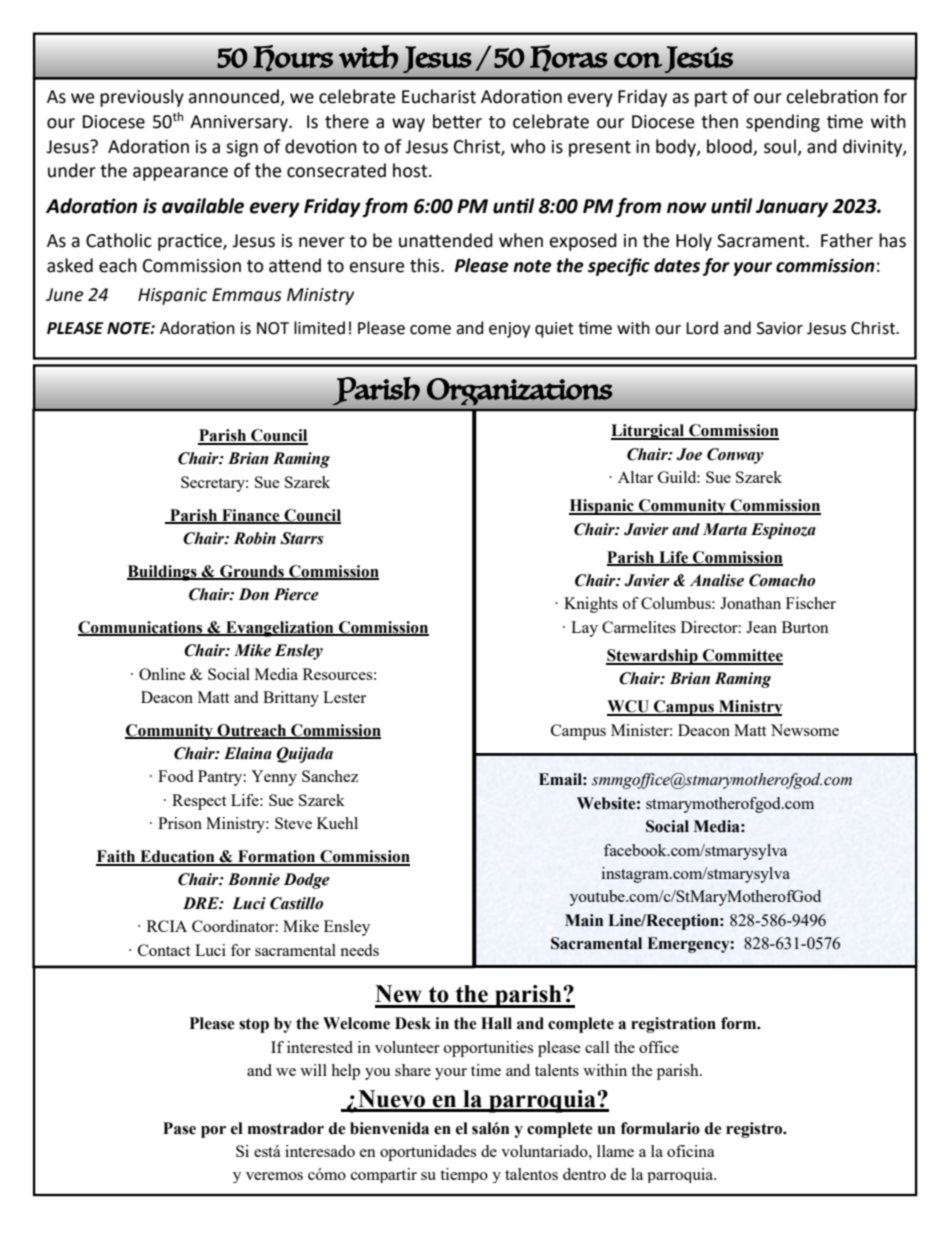 The height and width of the screenshot is (1233, 952). What do you see at coordinates (783, 531) in the screenshot?
I see `Espinoza` at bounding box center [783, 531].
